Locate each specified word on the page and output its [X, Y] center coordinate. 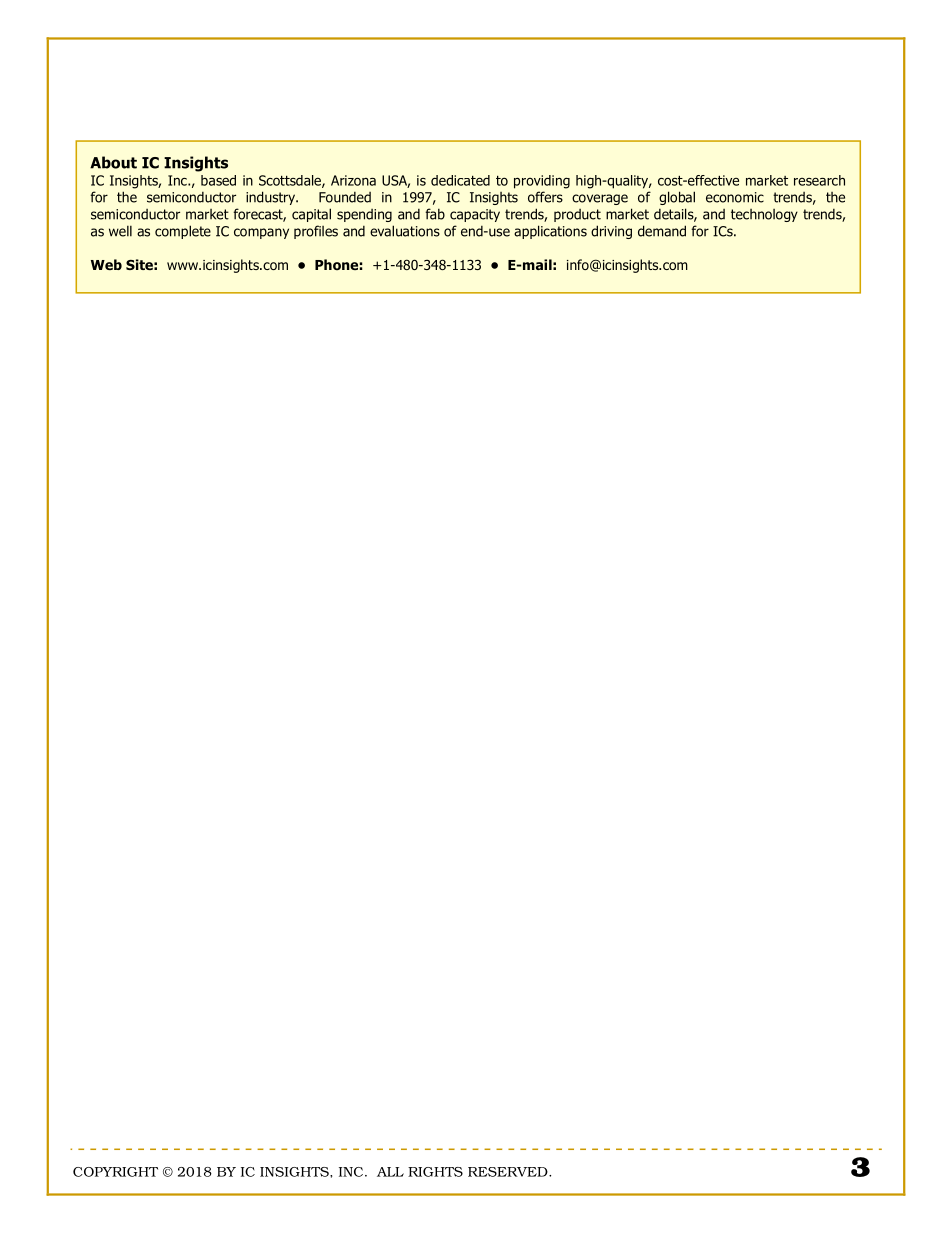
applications [550, 232]
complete [183, 232]
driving [611, 232]
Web [106, 264]
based [218, 180]
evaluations [405, 231]
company [261, 233]
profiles [316, 232]
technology [764, 215]
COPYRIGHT [115, 1172]
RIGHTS [435, 1172]
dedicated [460, 180]
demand [662, 231]
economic [735, 197]
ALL [390, 1172]
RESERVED [509, 1172]
